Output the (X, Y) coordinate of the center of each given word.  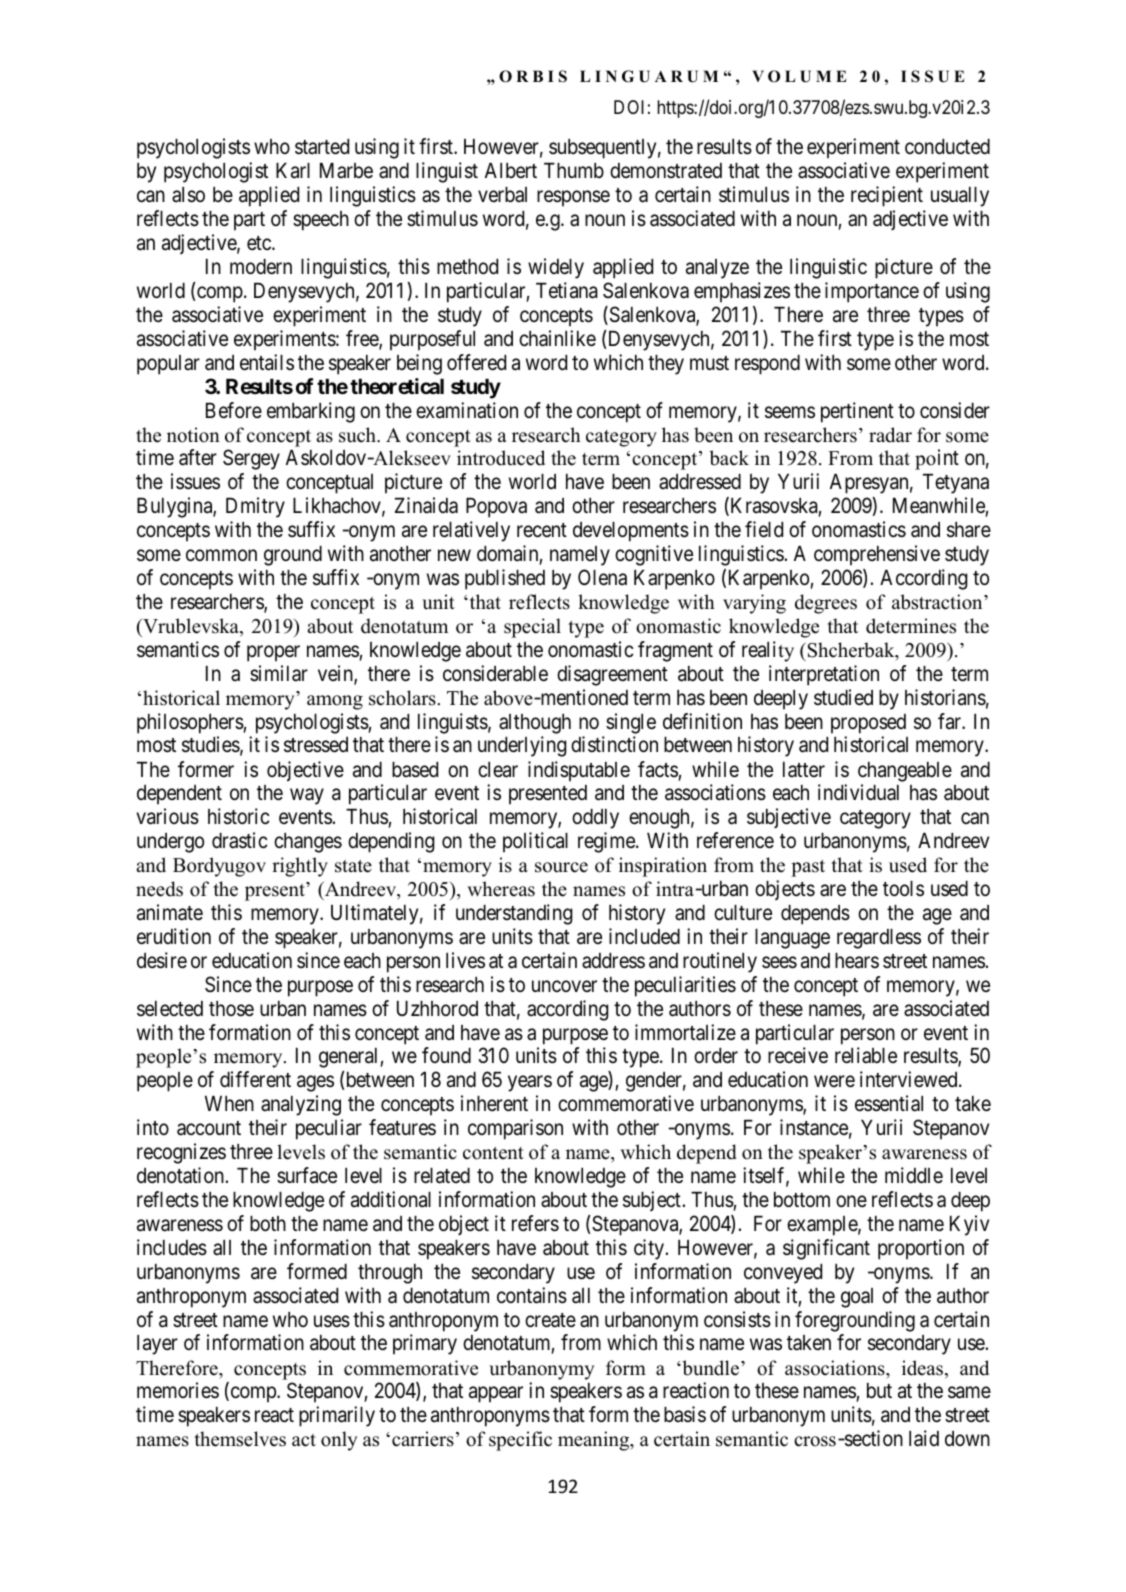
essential (889, 1103)
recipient (887, 196)
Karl (293, 171)
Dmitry (255, 507)
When (229, 1103)
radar (890, 435)
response (573, 199)
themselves (240, 1439)
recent (542, 530)
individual (858, 792)
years (530, 1084)
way (307, 797)
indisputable (579, 771)
